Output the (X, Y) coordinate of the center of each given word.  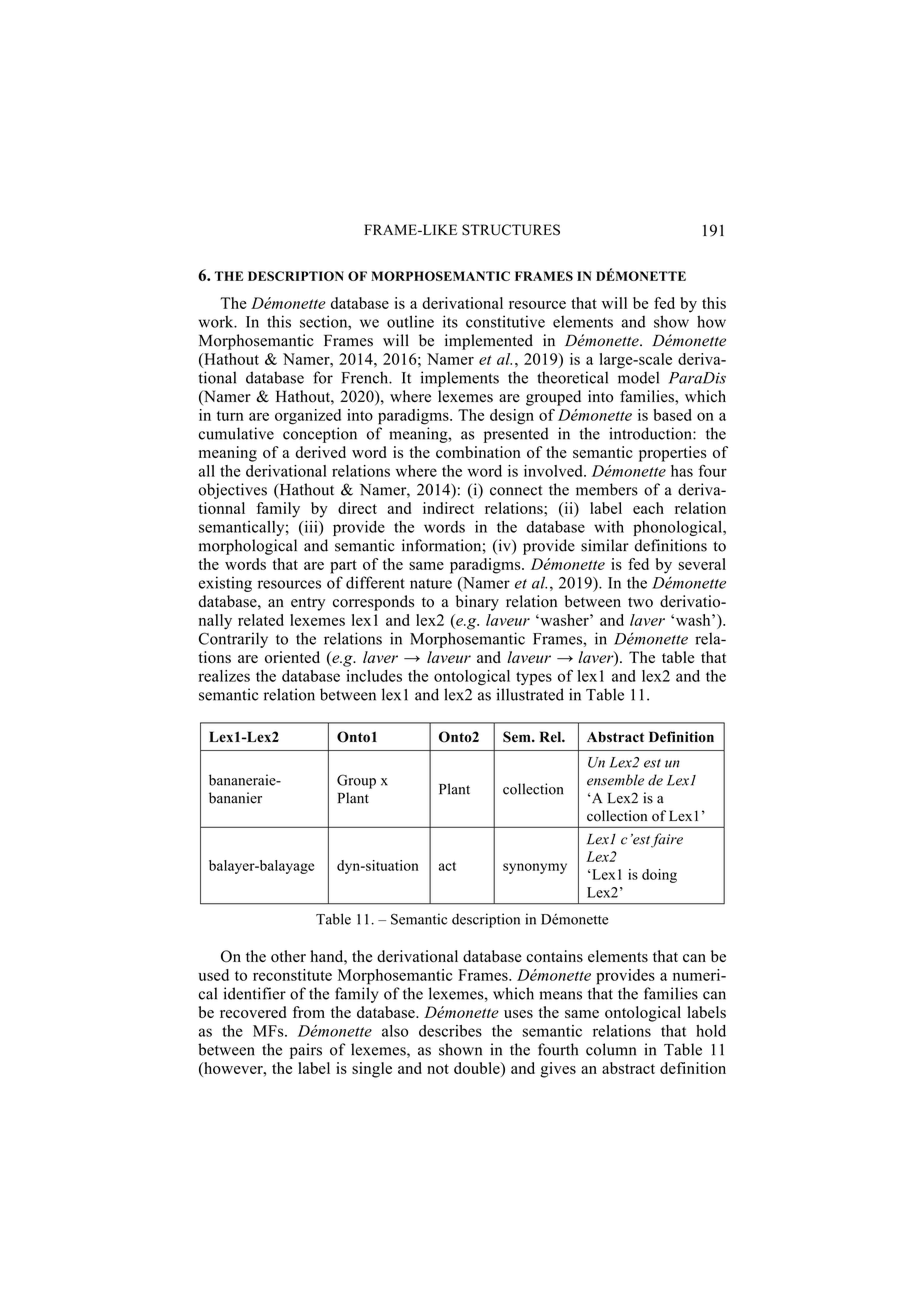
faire (667, 840)
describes (450, 1031)
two (640, 602)
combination (478, 452)
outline (410, 321)
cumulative (236, 433)
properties (672, 454)
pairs (306, 1051)
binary (477, 603)
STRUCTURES (511, 230)
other (288, 956)
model (638, 377)
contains (555, 956)
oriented (292, 657)
